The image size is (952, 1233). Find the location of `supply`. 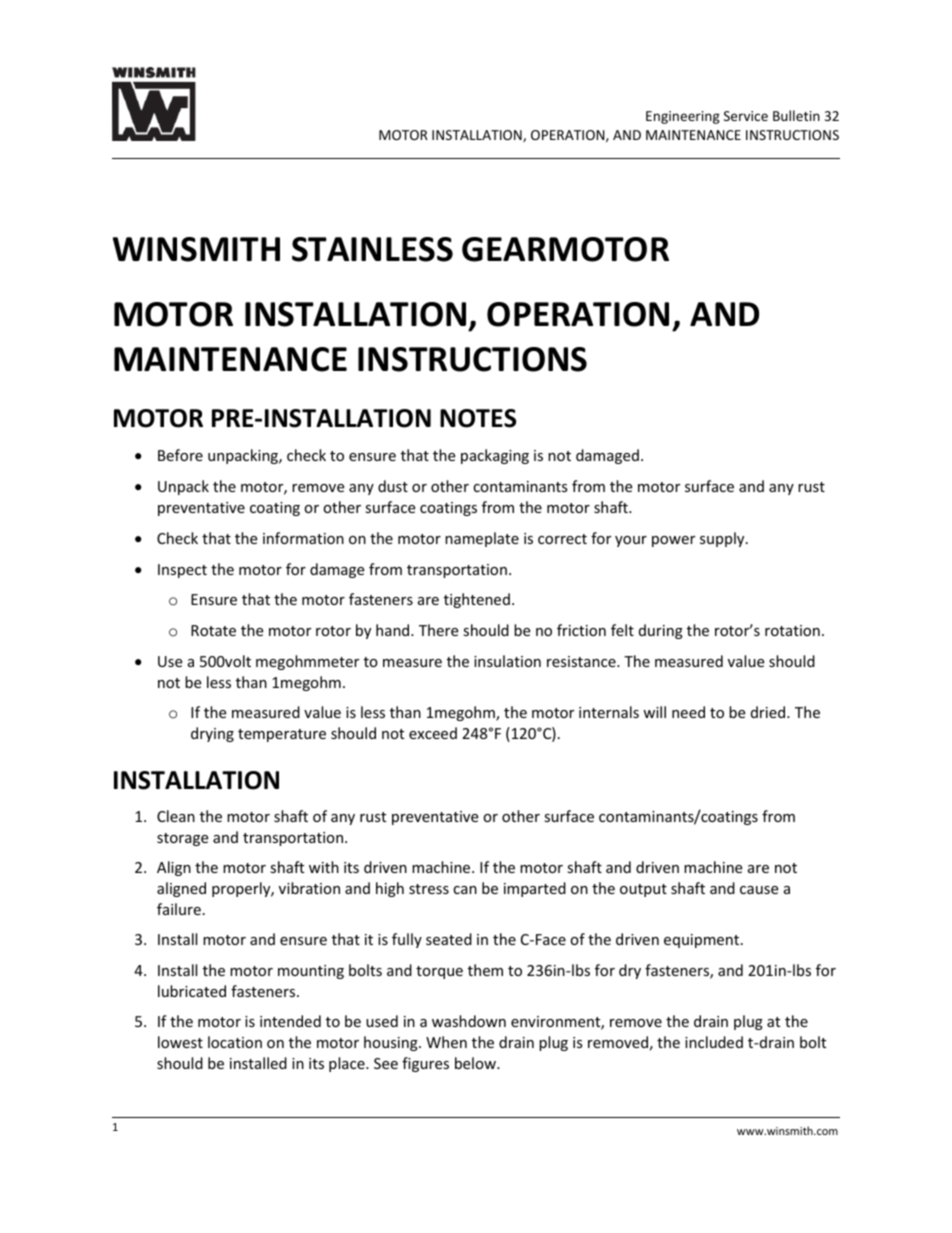

supply is located at coordinates (723, 539).
